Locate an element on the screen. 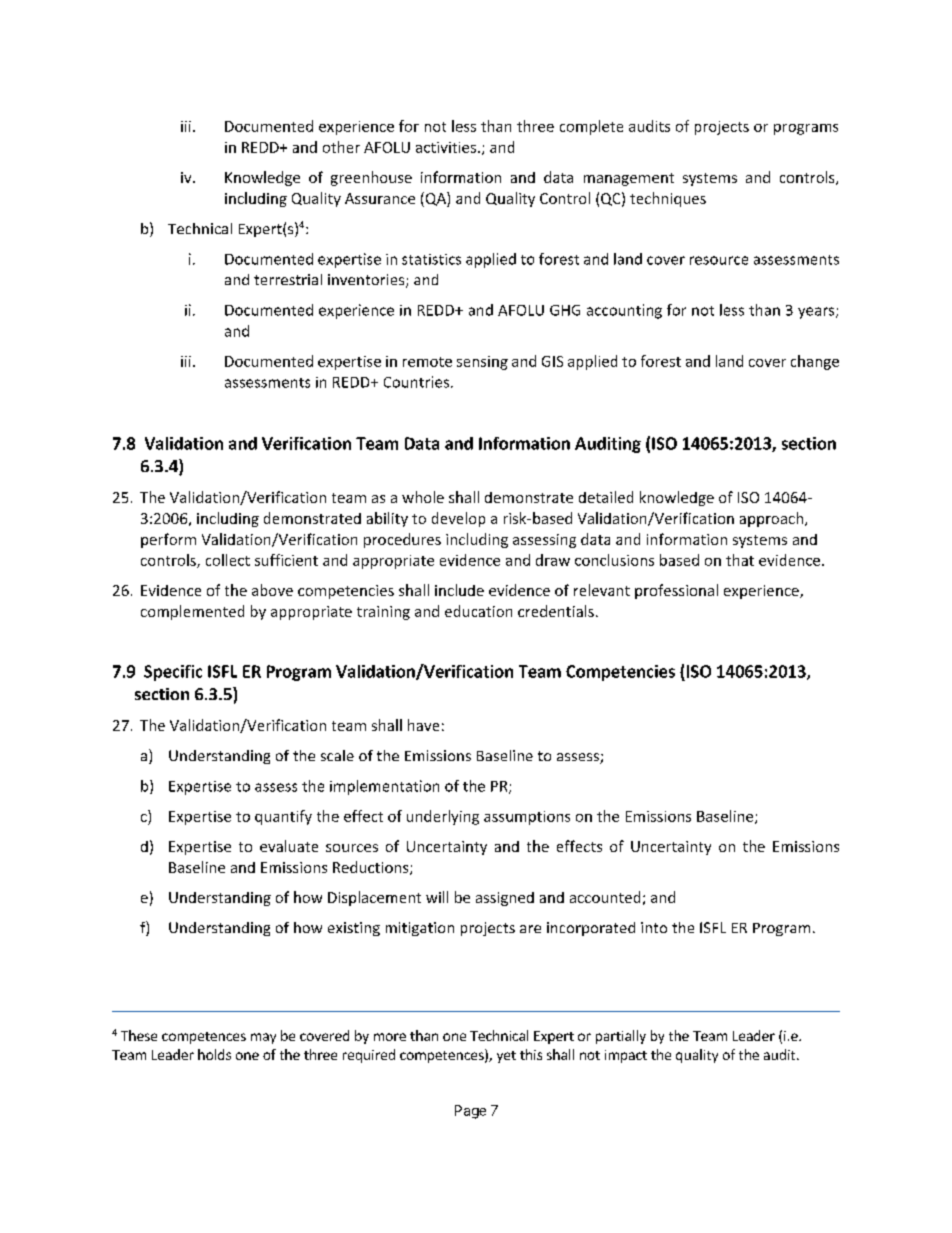  activities is located at coordinates (447, 147).
